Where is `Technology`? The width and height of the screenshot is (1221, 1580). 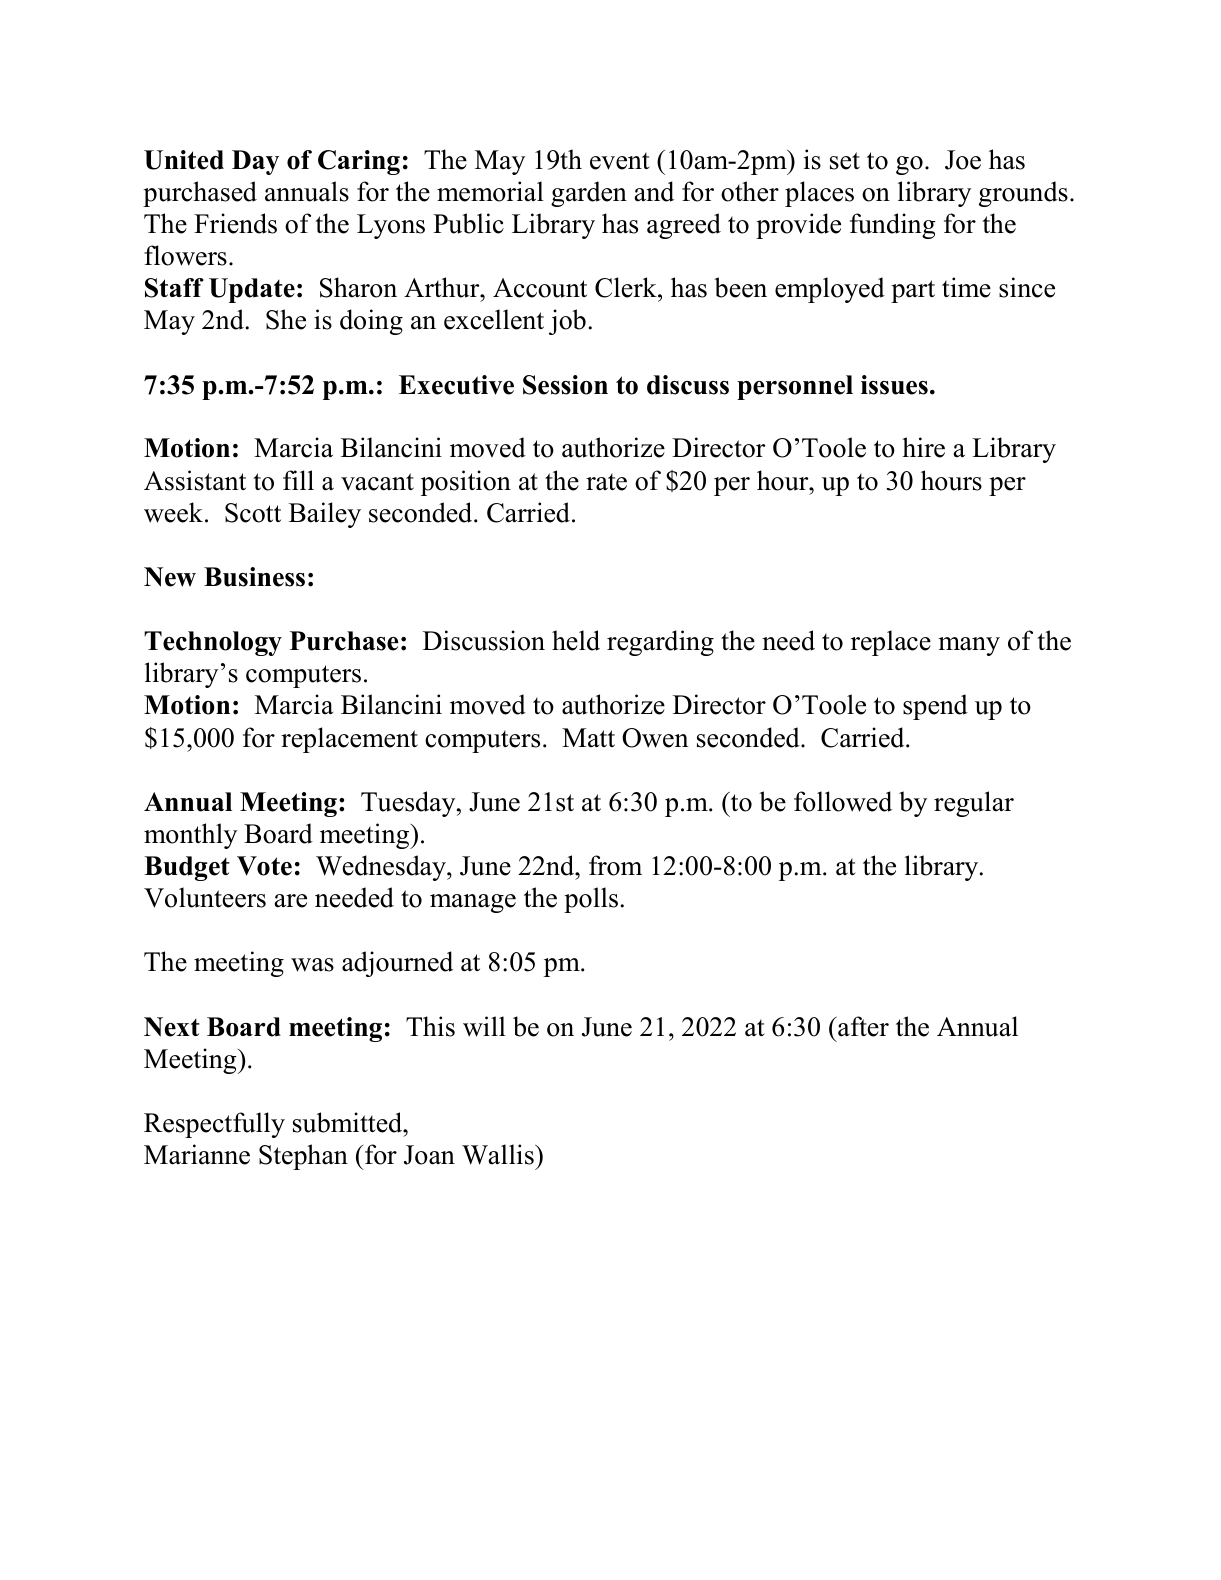
Technology is located at coordinates (213, 643).
